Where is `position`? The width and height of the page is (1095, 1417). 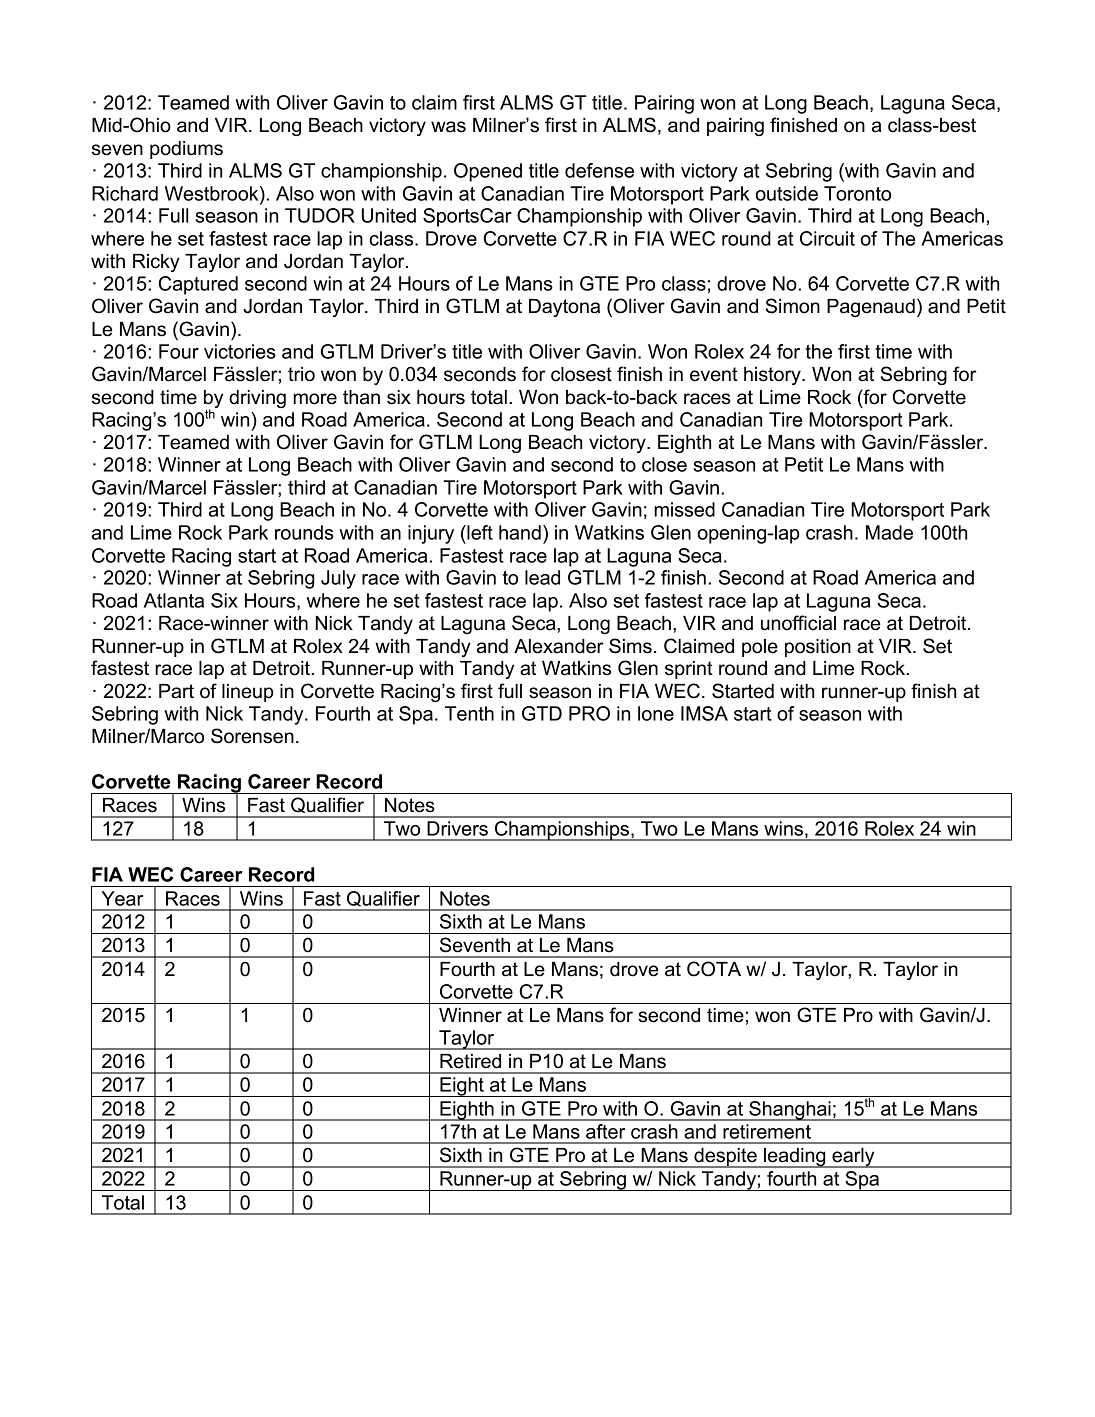 position is located at coordinates (818, 648).
